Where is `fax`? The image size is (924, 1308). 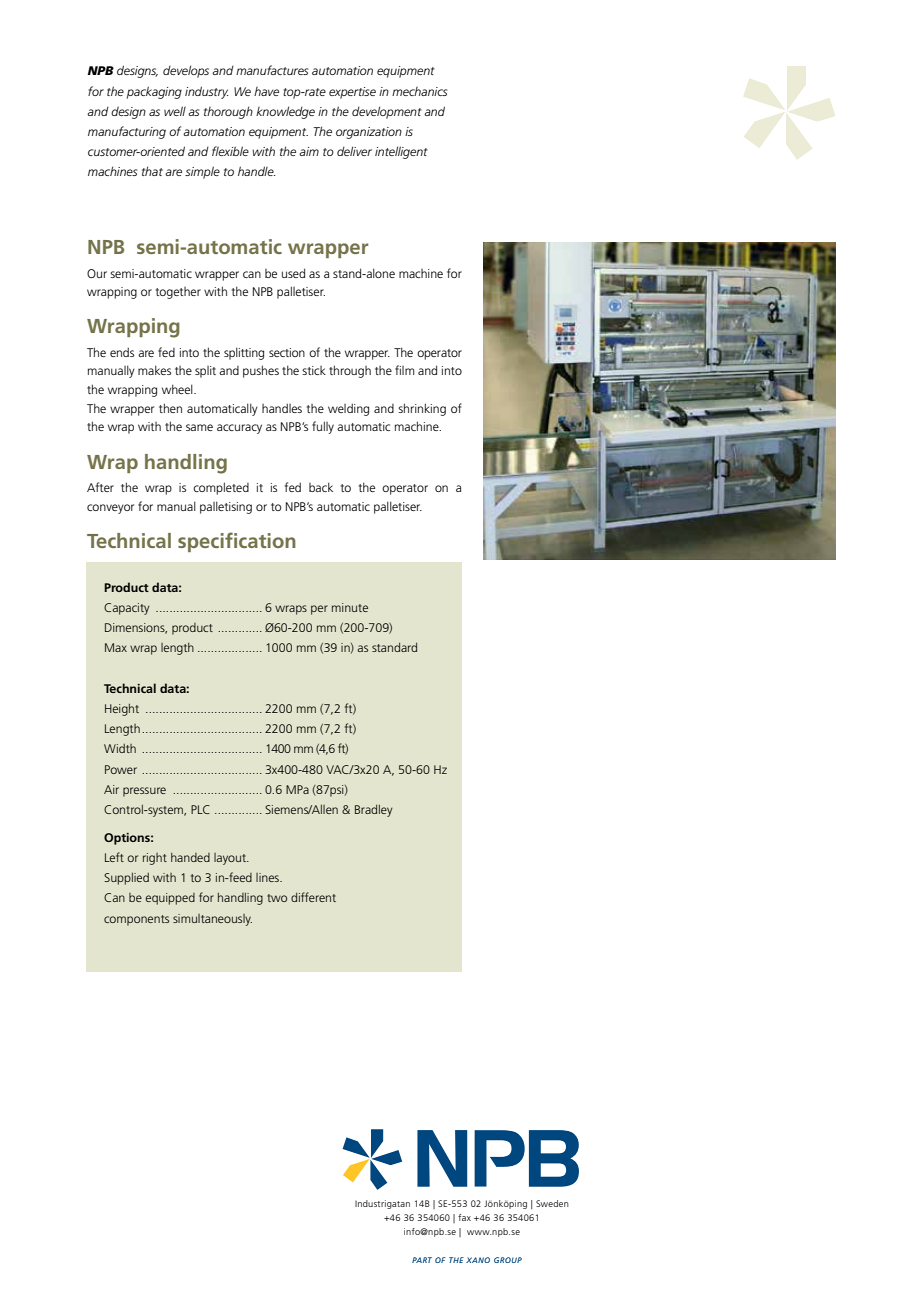
fax is located at coordinates (464, 1217).
